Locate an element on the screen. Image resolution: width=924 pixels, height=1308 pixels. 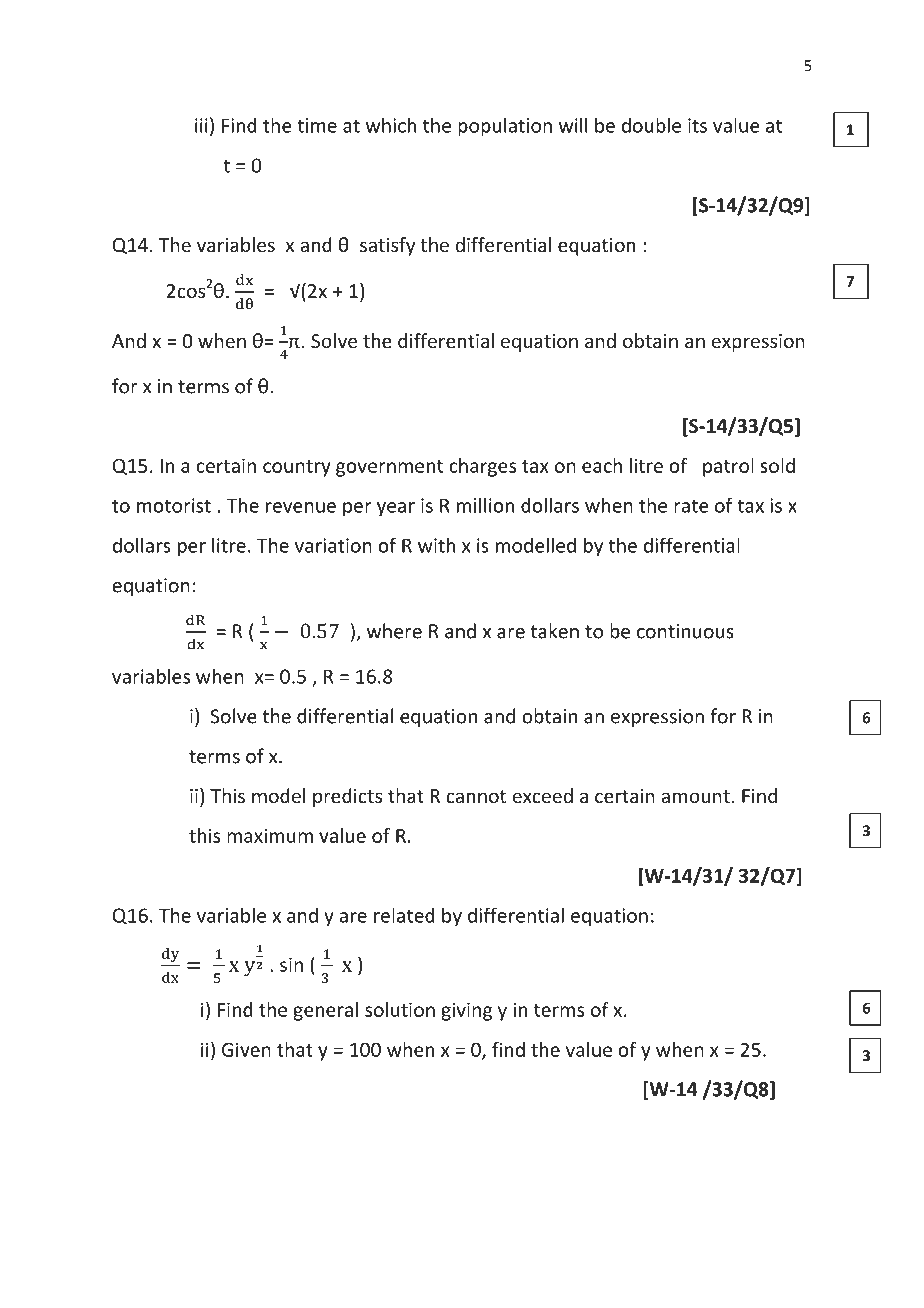
with is located at coordinates (436, 545).
